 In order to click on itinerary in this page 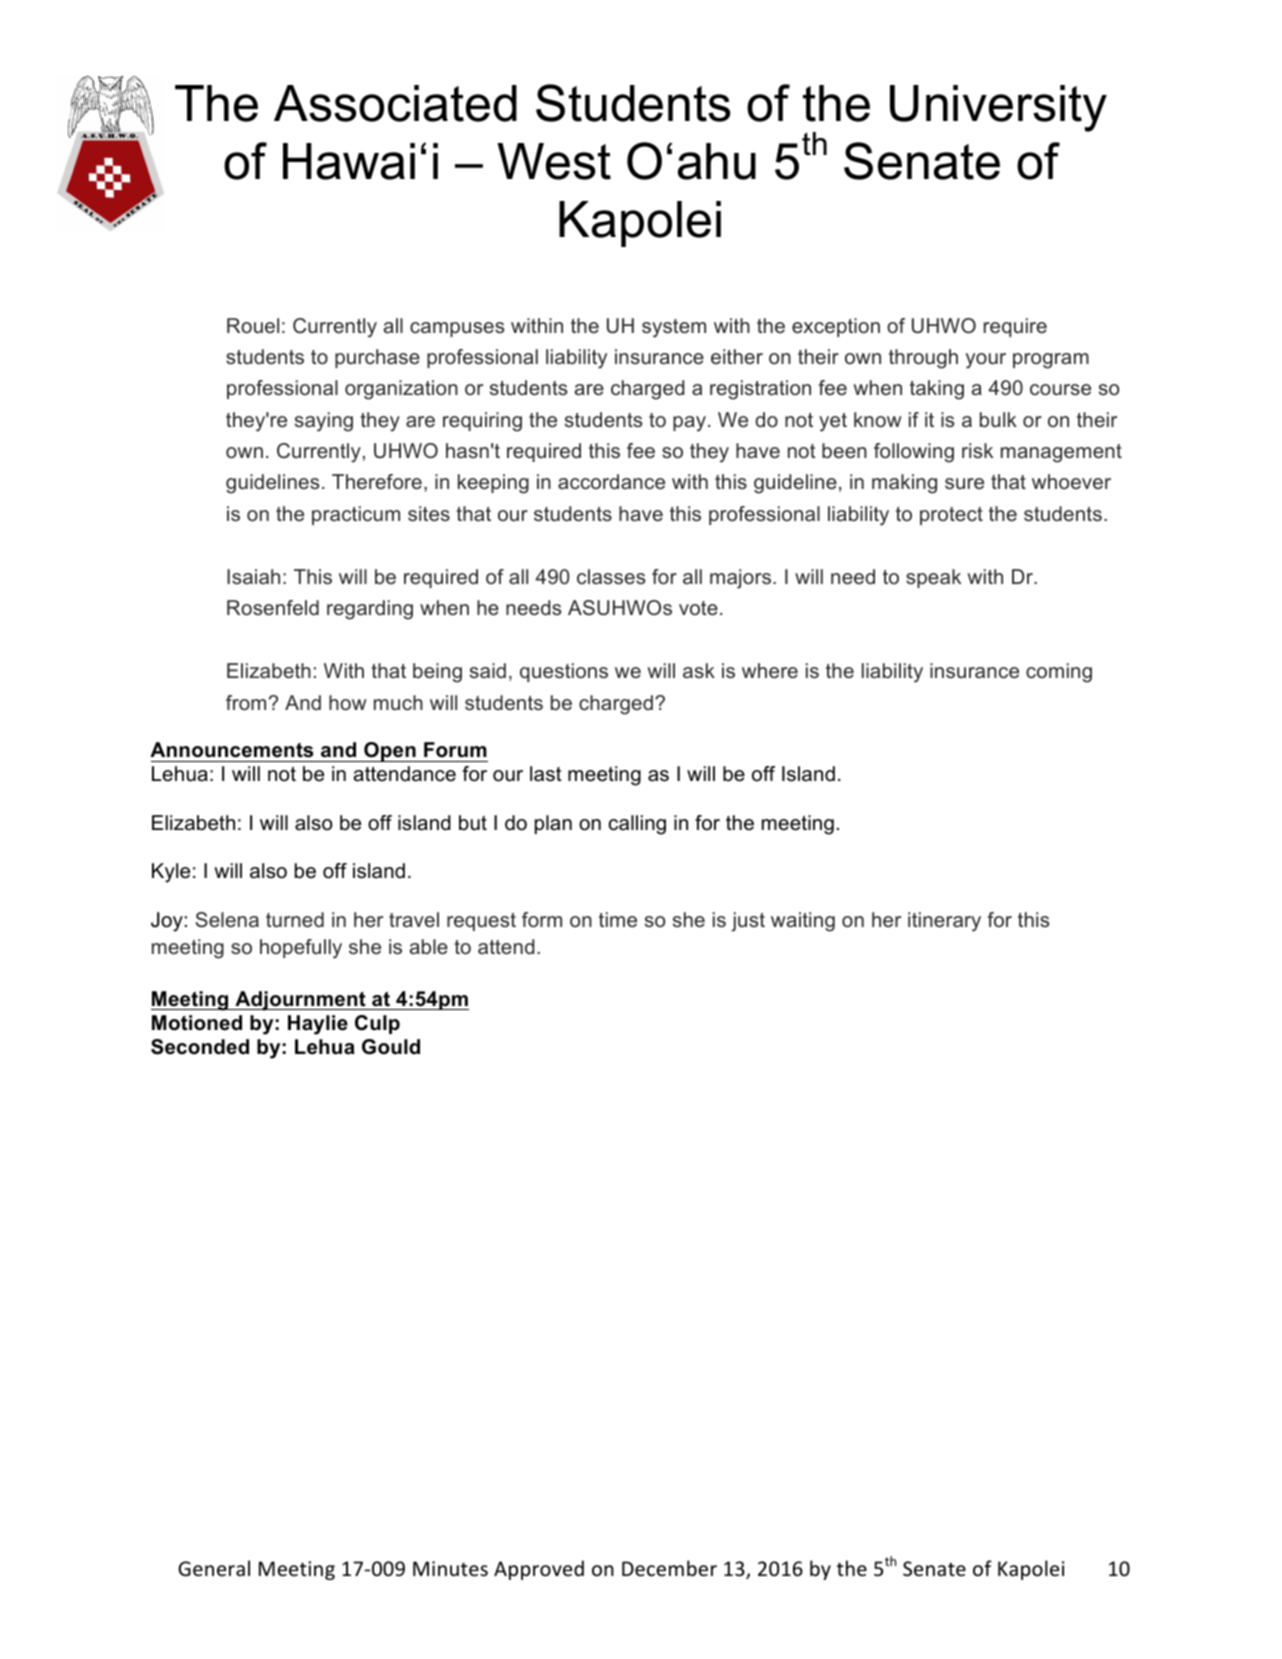, I will do `click(944, 922)`.
